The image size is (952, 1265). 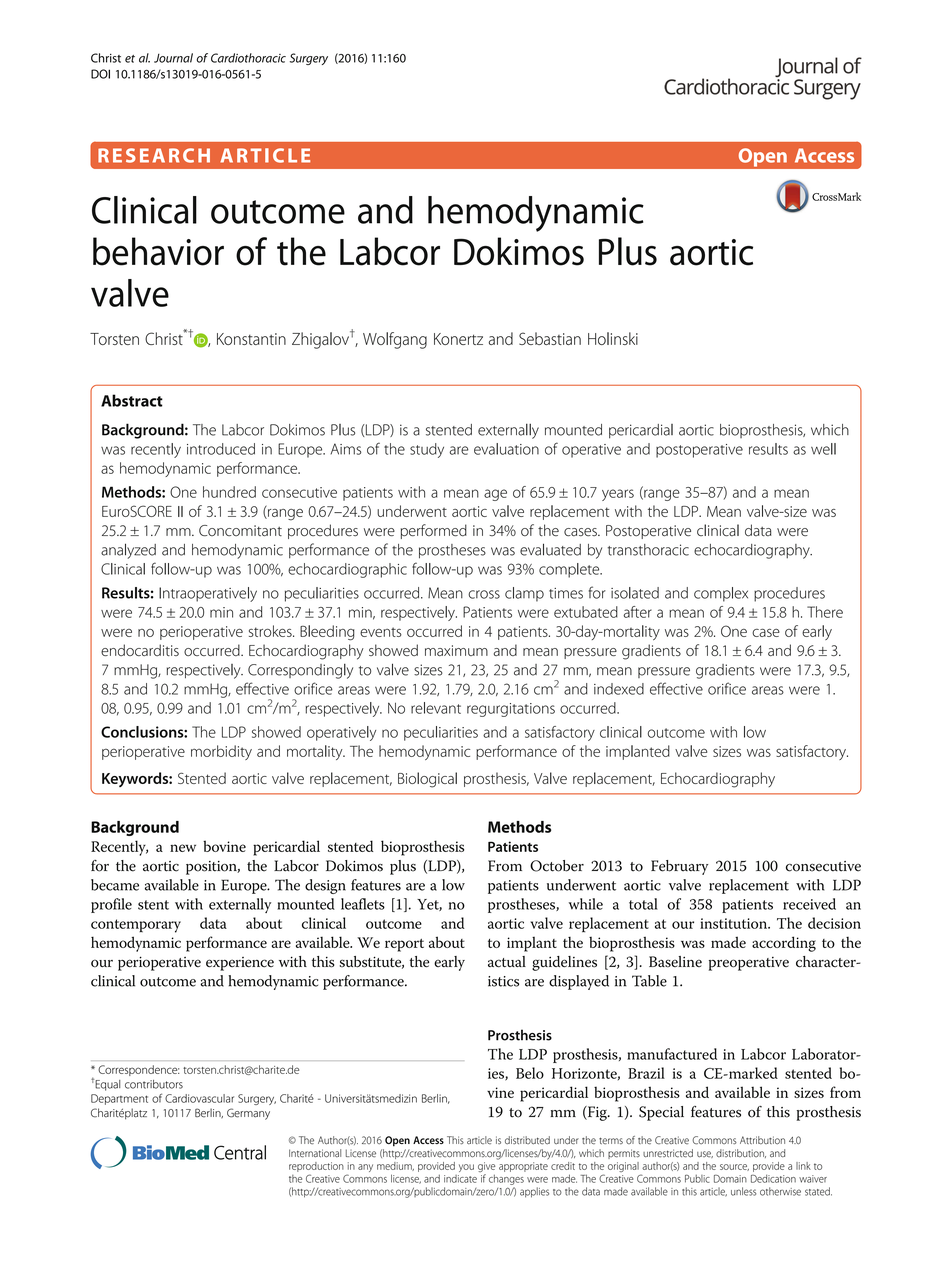 What do you see at coordinates (456, 650) in the document?
I see `maximum` at bounding box center [456, 650].
